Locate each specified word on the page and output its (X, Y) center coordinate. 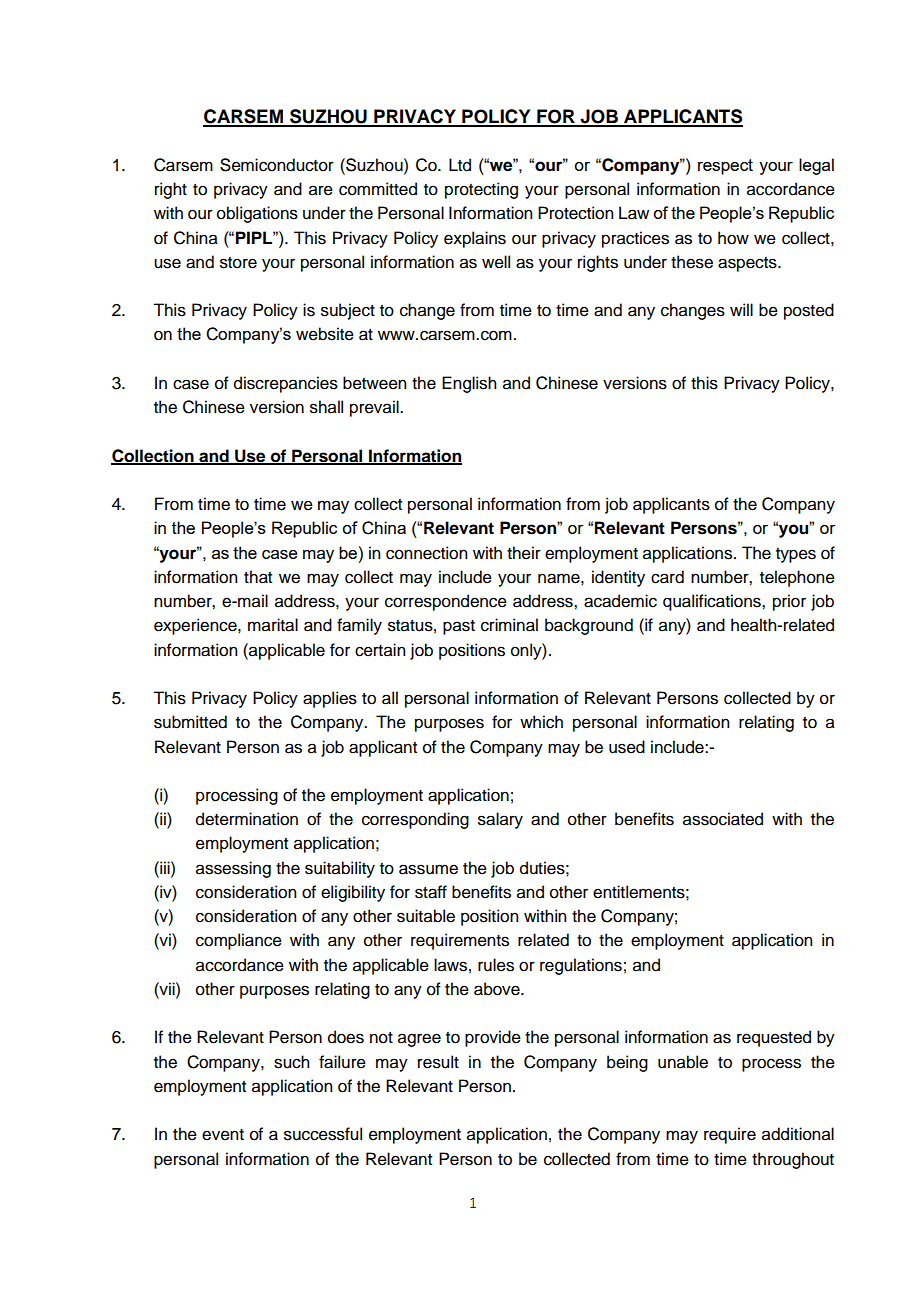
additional (798, 1134)
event (223, 1135)
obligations (257, 214)
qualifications (713, 602)
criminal (509, 625)
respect (725, 167)
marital (273, 625)
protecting (481, 190)
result (438, 1062)
